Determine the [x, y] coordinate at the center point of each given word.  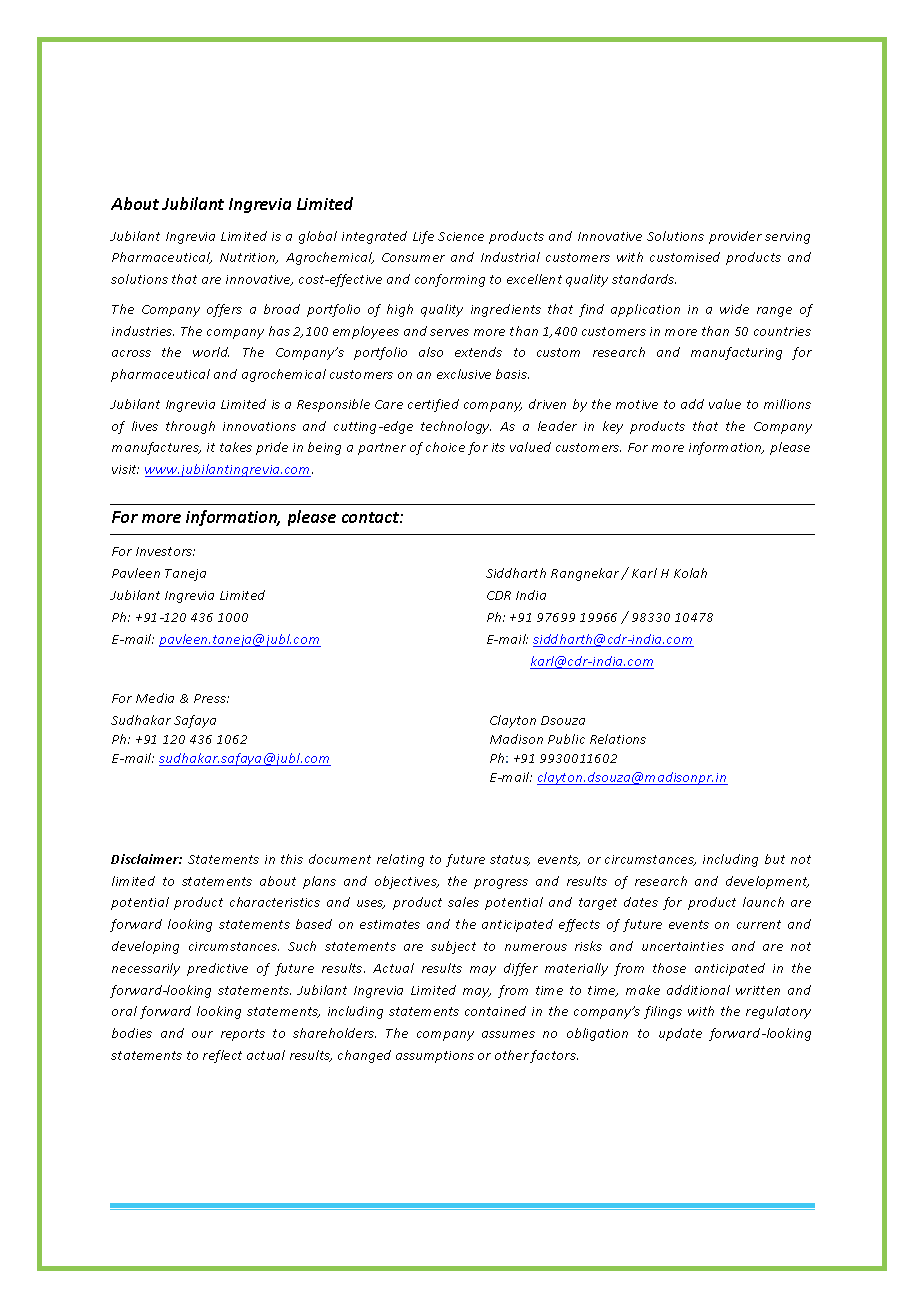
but [775, 859]
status [510, 860]
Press [211, 698]
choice [445, 447]
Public [566, 739]
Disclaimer [146, 859]
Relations [618, 739]
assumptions [435, 1057]
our [202, 1034]
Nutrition [249, 258]
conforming [450, 280]
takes [236, 447]
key [613, 427]
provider [735, 237]
